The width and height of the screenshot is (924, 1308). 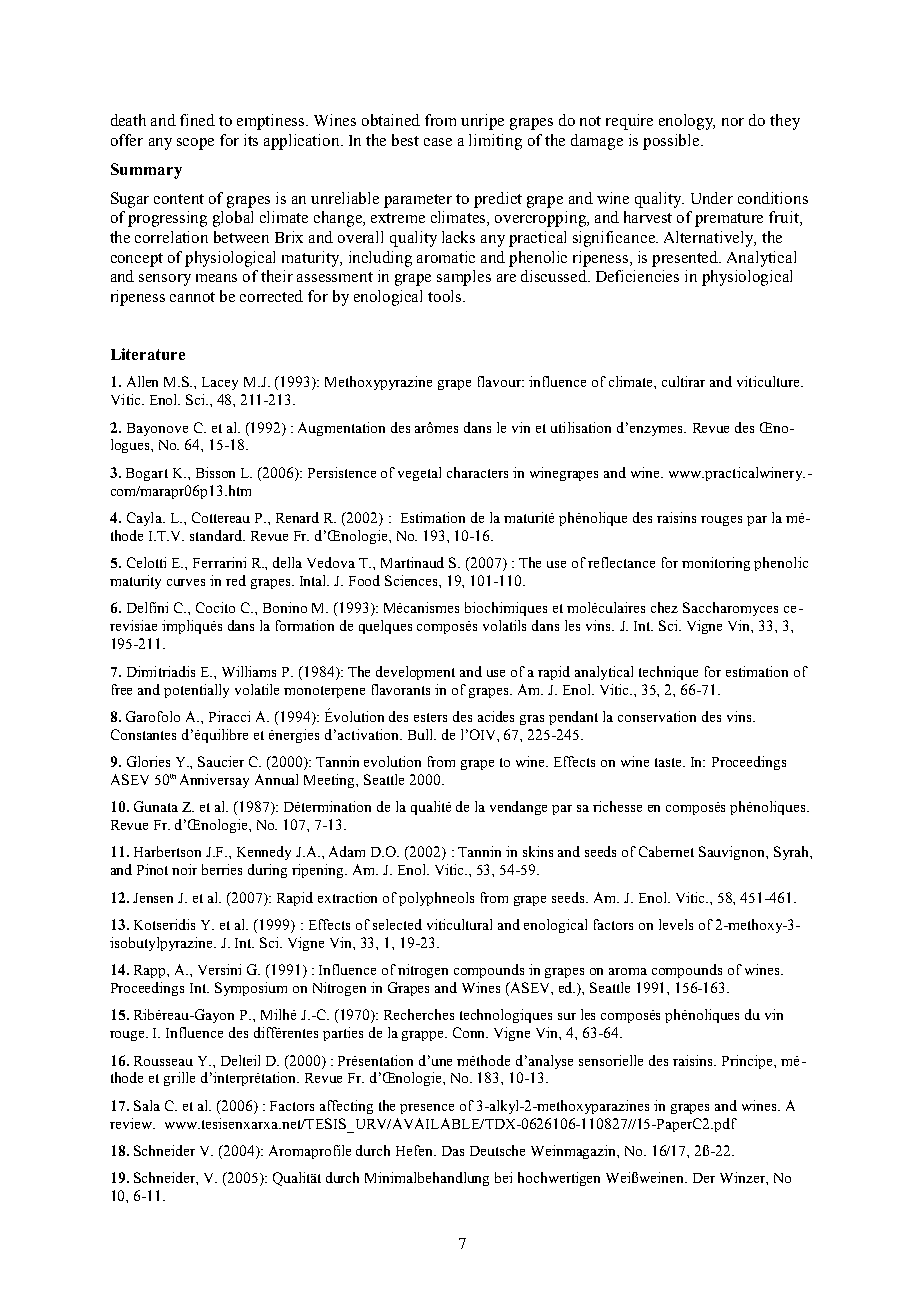 What do you see at coordinates (668, 673) in the screenshot?
I see `technique` at bounding box center [668, 673].
